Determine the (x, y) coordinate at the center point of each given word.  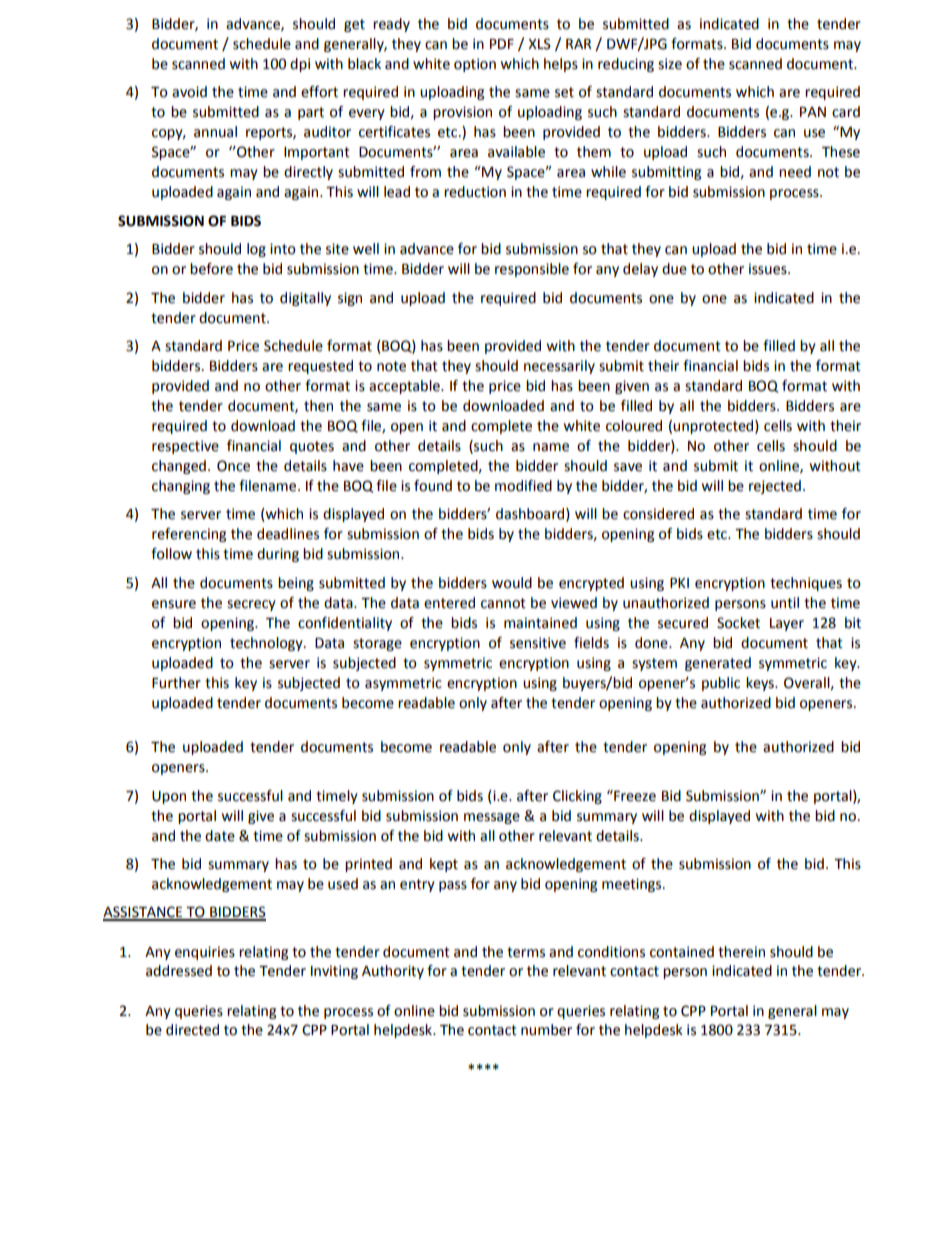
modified (523, 486)
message (492, 818)
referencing (189, 535)
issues (769, 269)
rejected (775, 487)
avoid (189, 92)
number (546, 1030)
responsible (532, 270)
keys (761, 684)
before (211, 269)
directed (192, 1030)
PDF (502, 44)
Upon (169, 797)
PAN (813, 112)
